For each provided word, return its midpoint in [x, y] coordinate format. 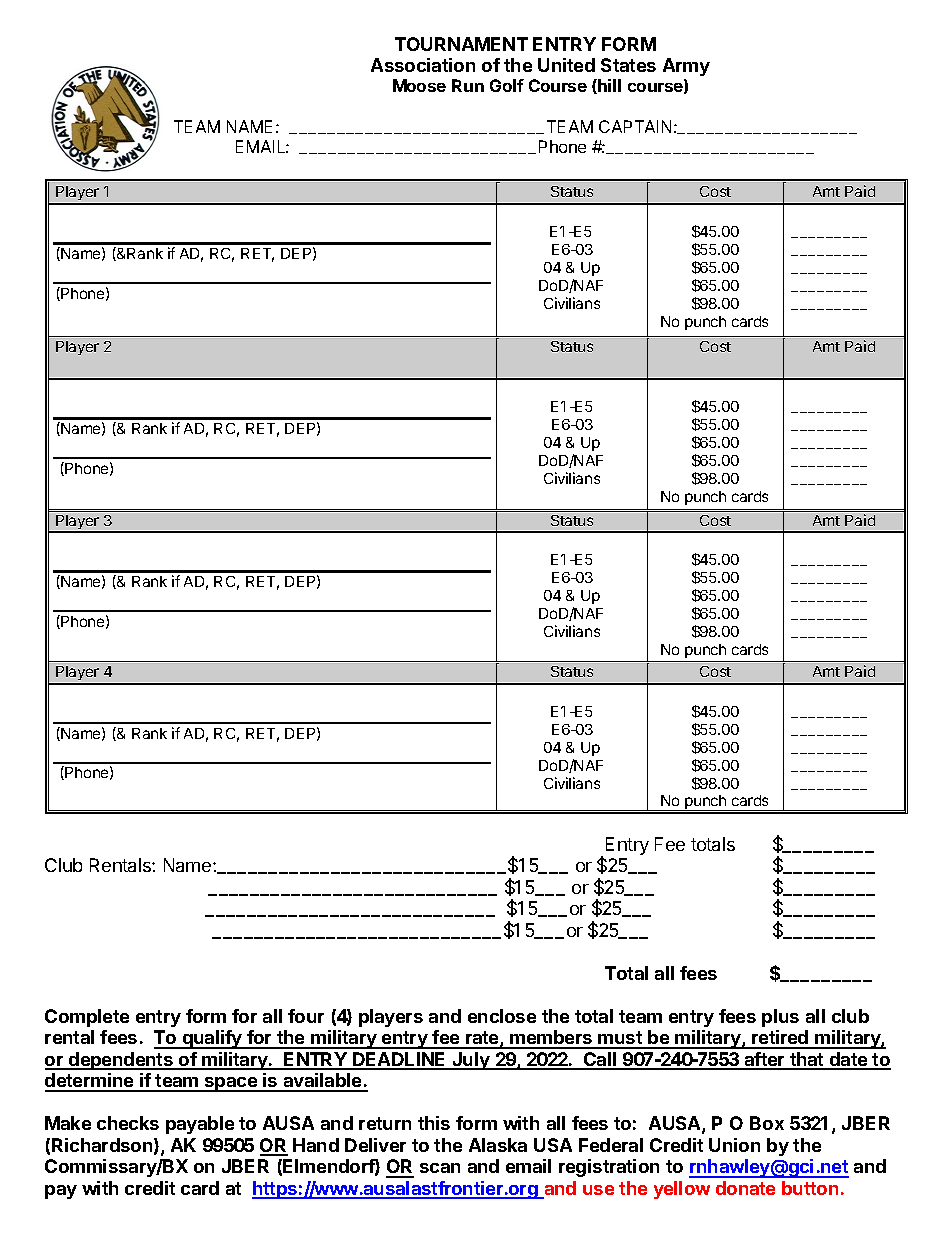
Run [468, 85]
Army [686, 67]
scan [440, 1168]
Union [734, 1145]
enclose [502, 1016]
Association [423, 65]
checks [128, 1123]
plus [780, 1018]
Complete [87, 1018]
